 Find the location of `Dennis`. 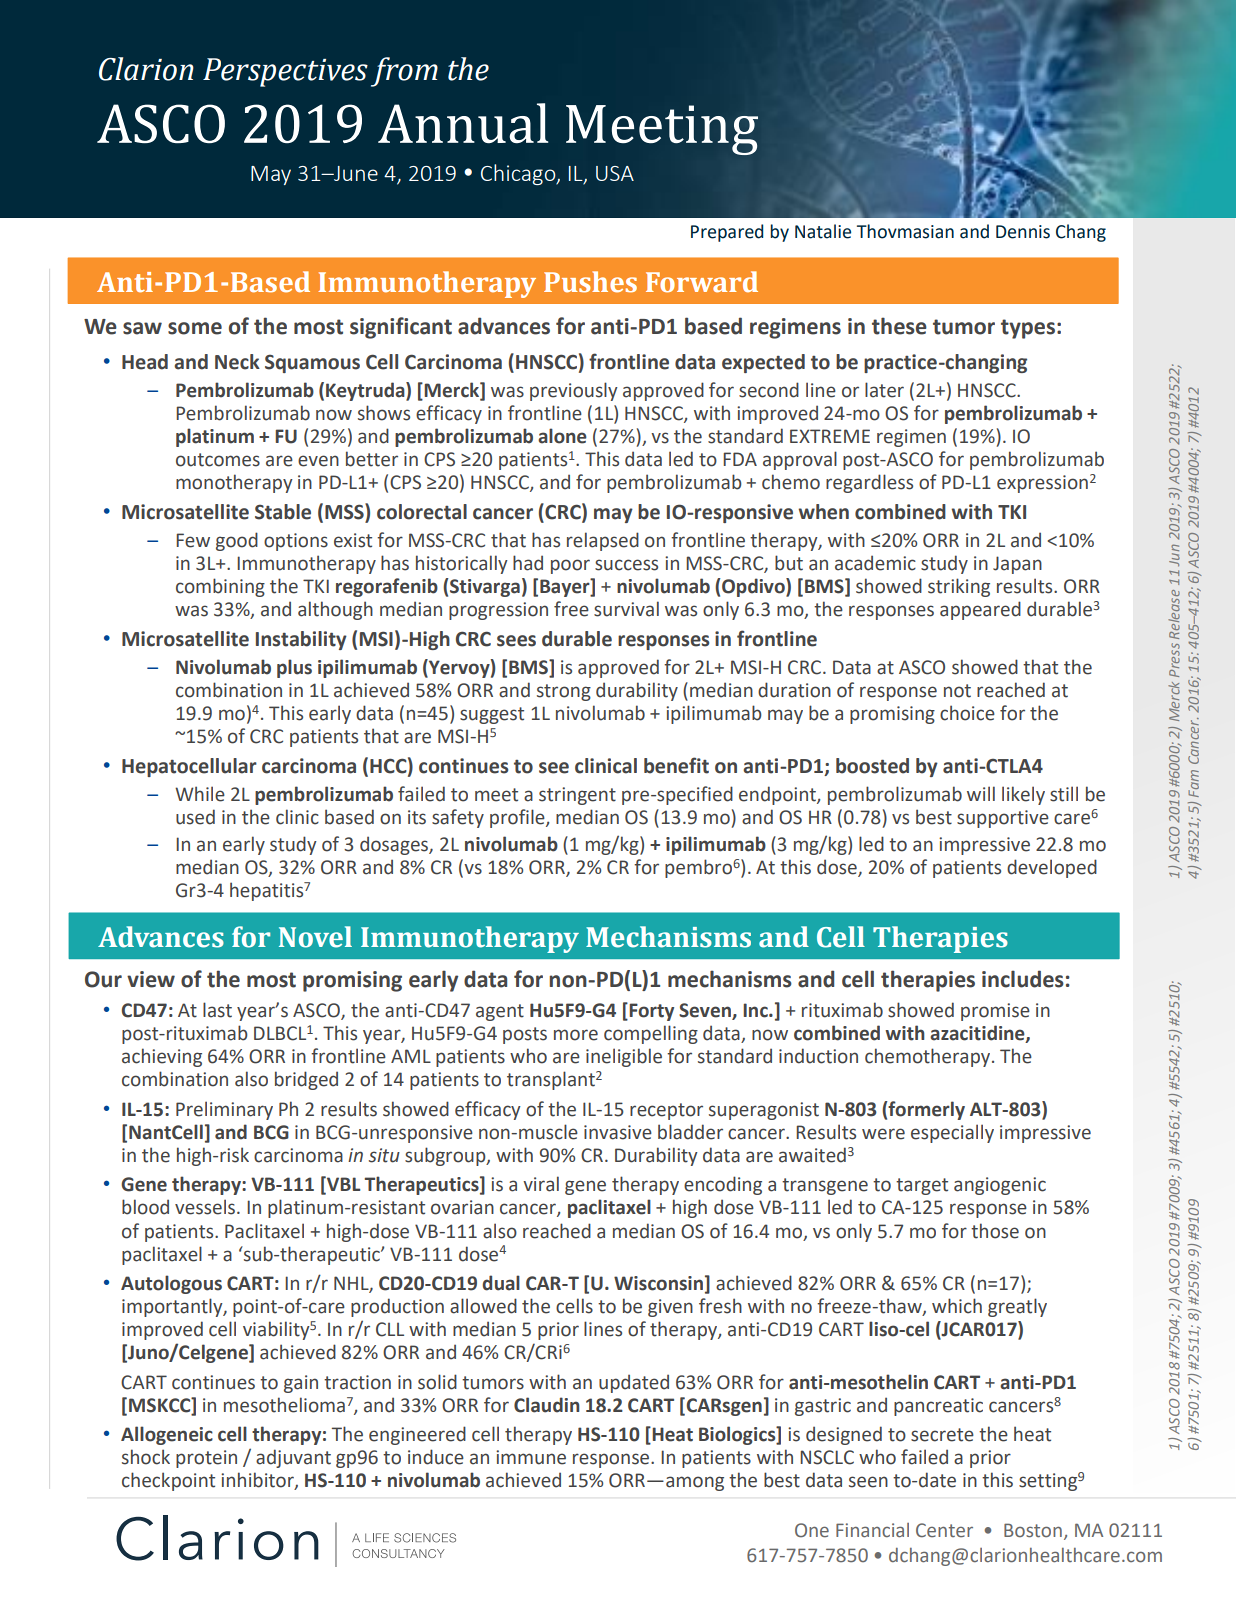

Dennis is located at coordinates (1023, 232).
